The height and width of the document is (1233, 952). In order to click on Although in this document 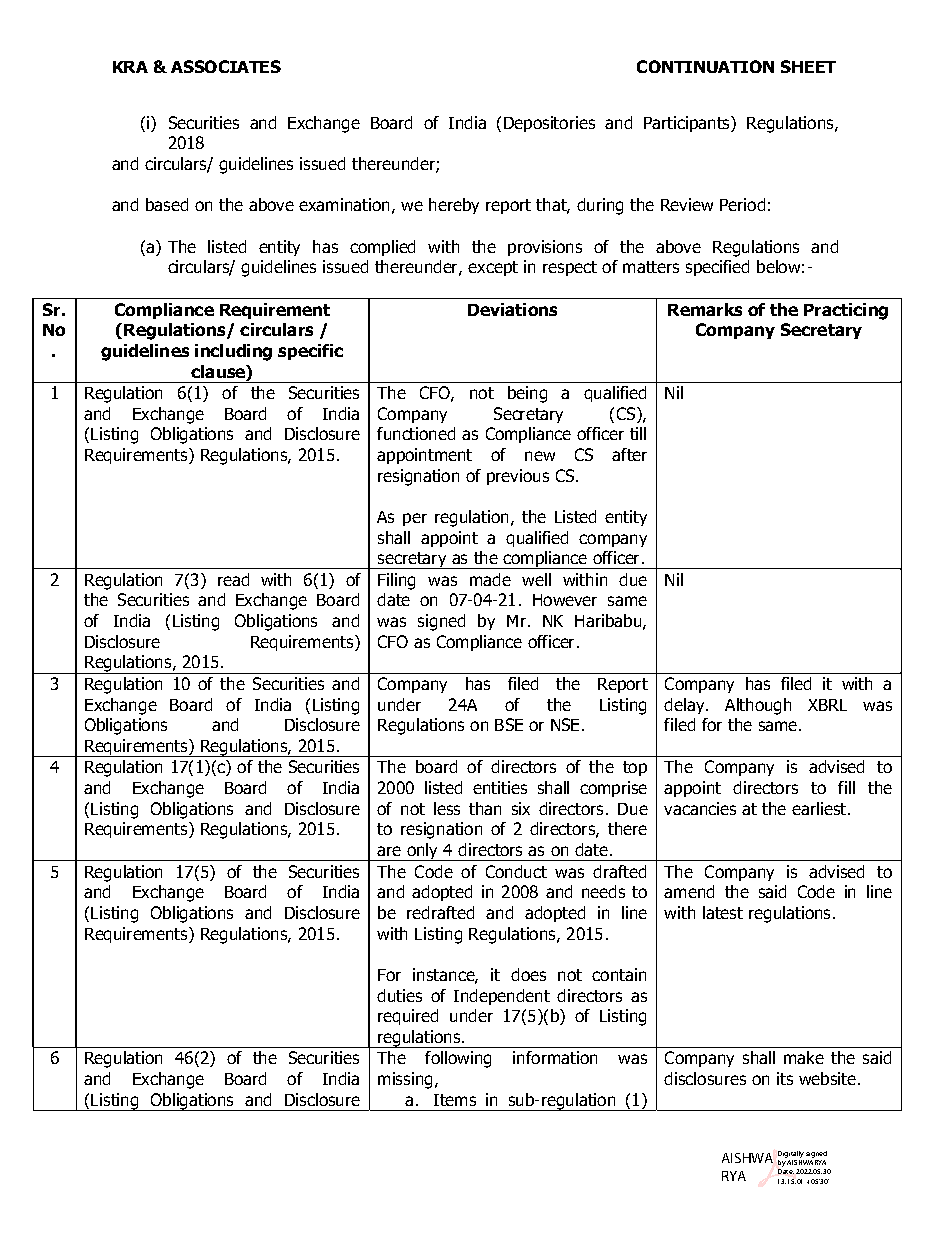, I will do `click(758, 706)`.
